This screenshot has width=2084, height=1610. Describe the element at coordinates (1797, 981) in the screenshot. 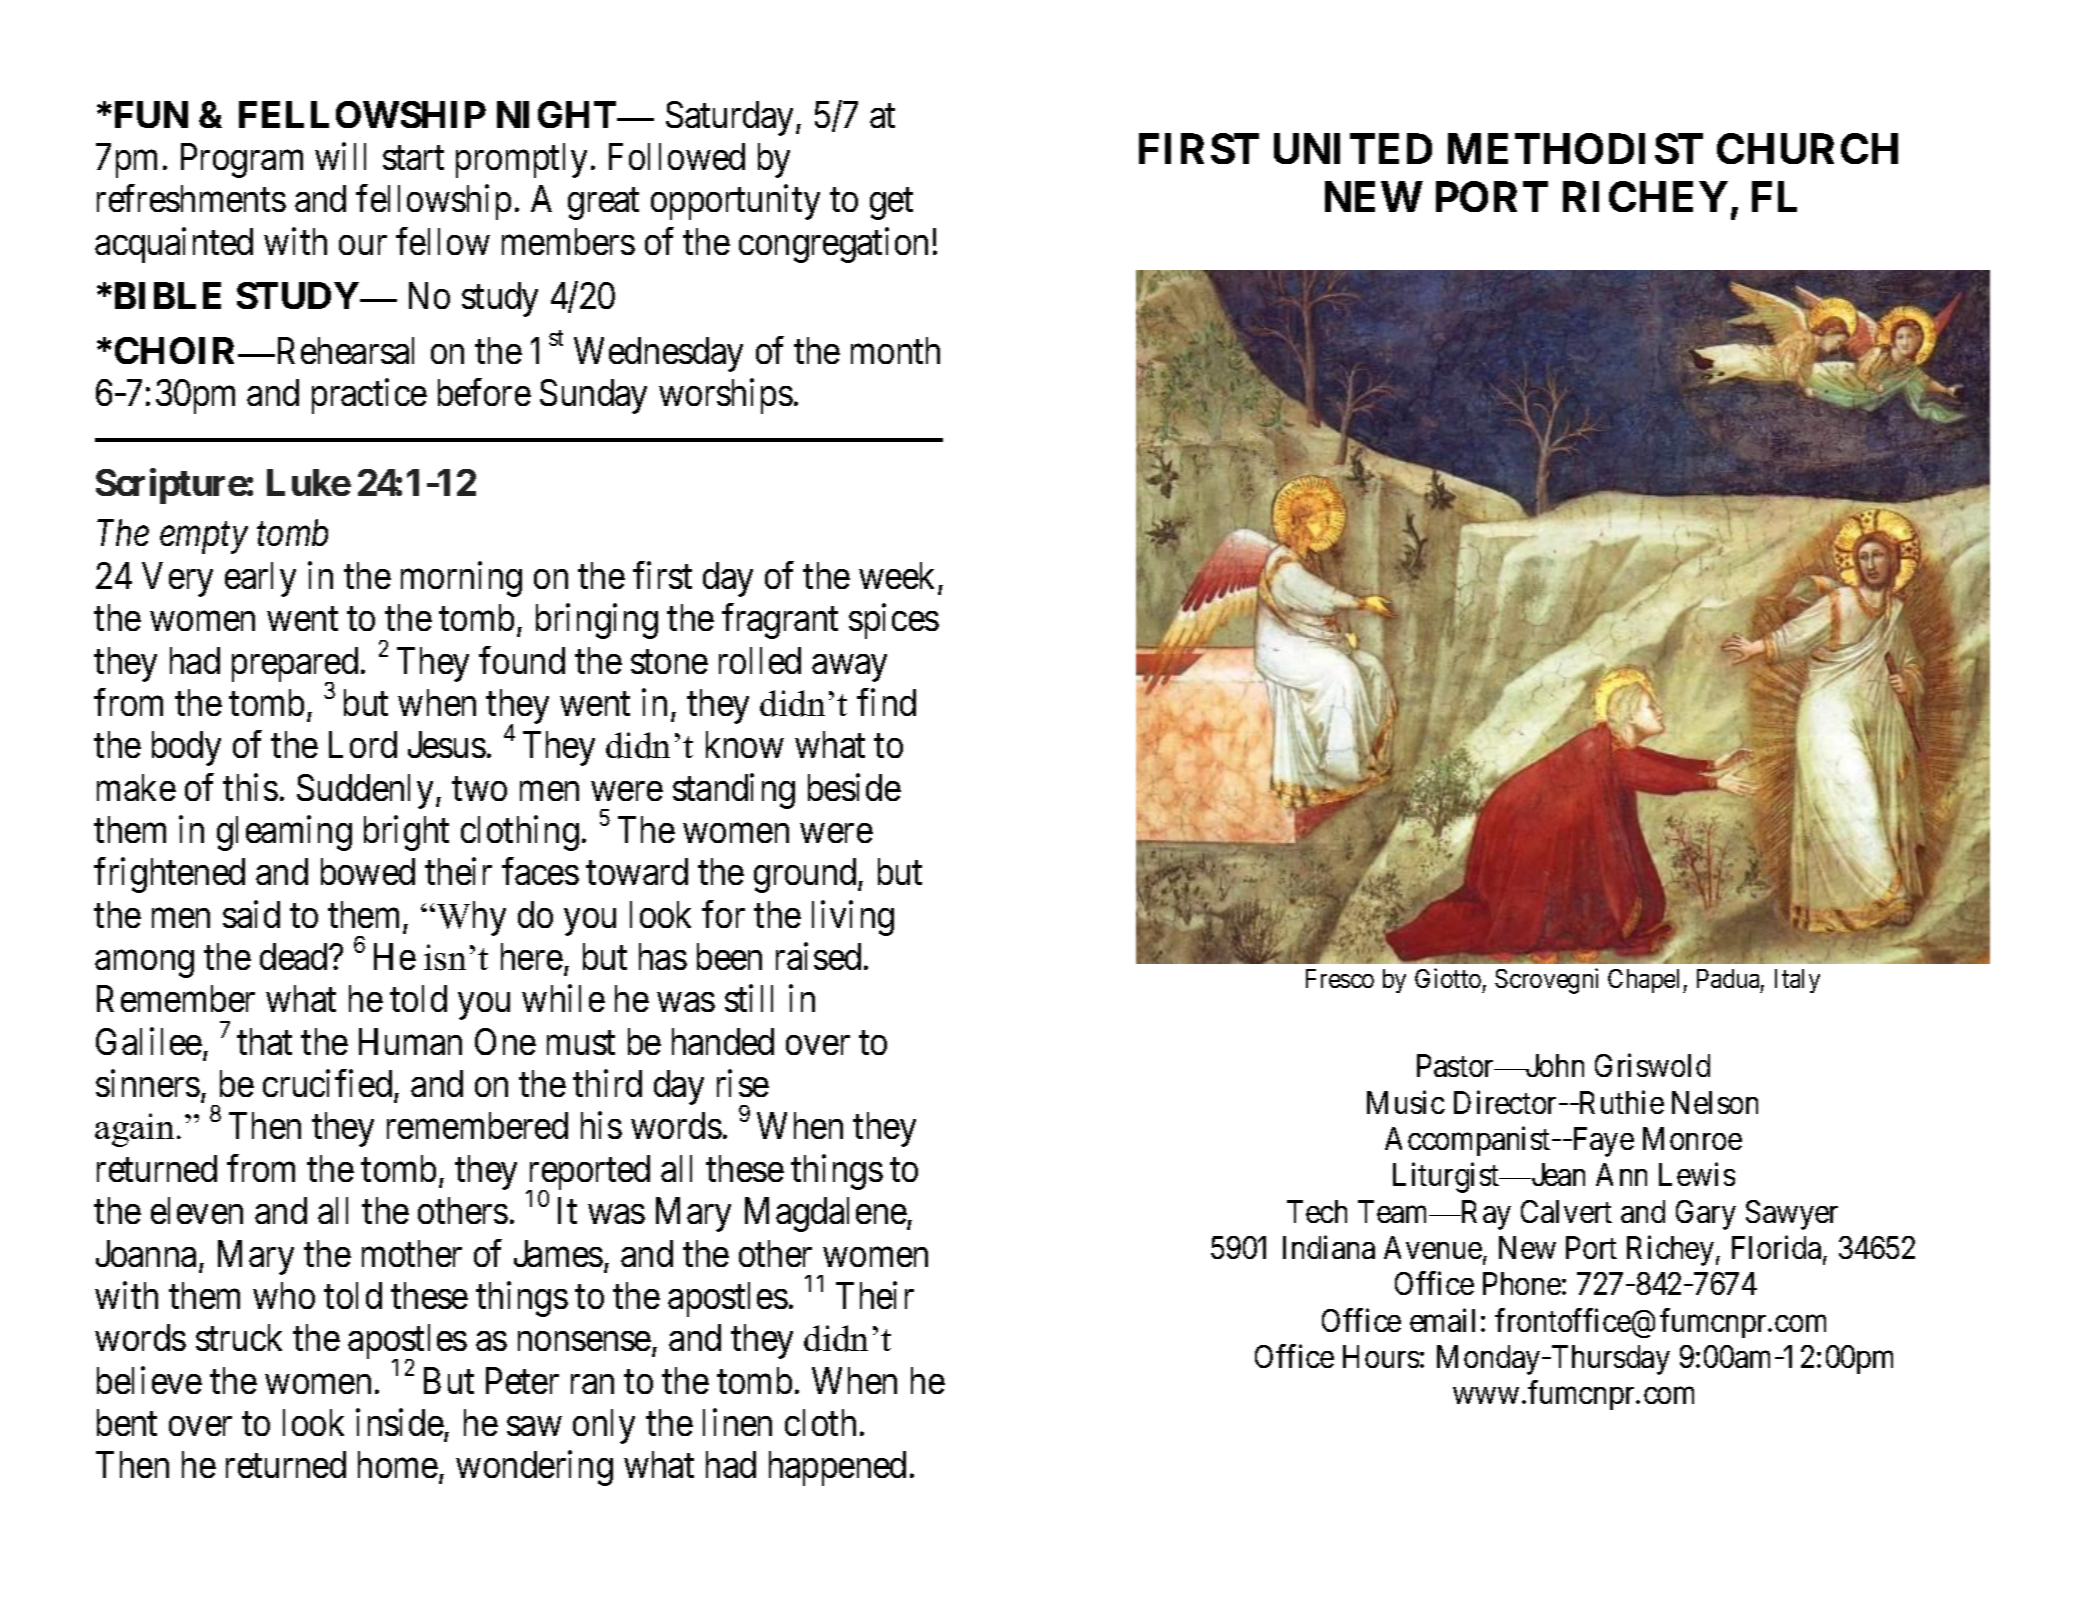

I see `Italy` at that location.
